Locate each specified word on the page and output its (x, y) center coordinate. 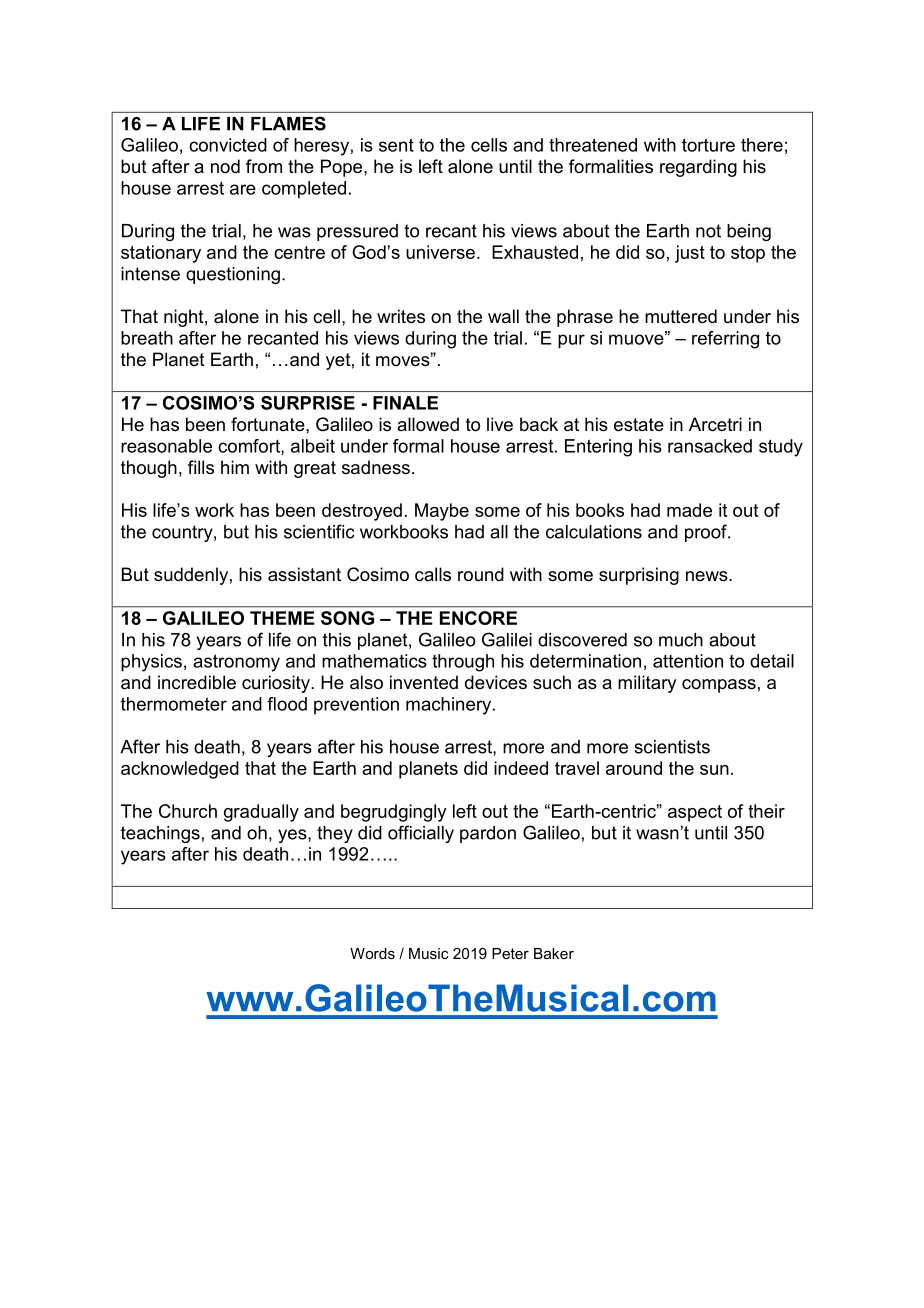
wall (503, 316)
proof (707, 533)
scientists (672, 747)
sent (396, 145)
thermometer (174, 704)
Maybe (442, 512)
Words (372, 953)
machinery (450, 706)
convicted (228, 145)
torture (708, 145)
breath (147, 338)
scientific (319, 531)
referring (725, 340)
